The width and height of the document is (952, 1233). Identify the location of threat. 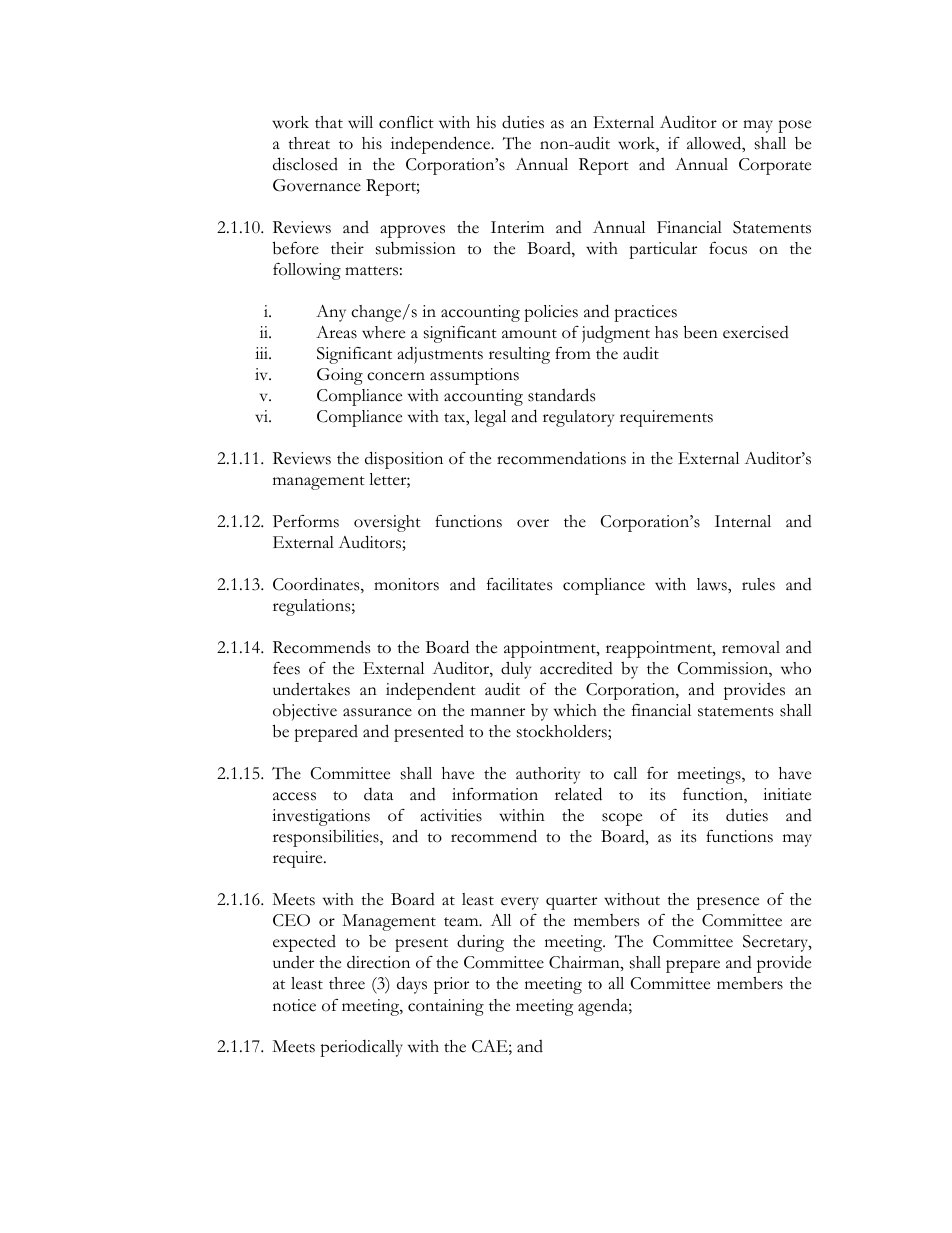
(309, 143).
